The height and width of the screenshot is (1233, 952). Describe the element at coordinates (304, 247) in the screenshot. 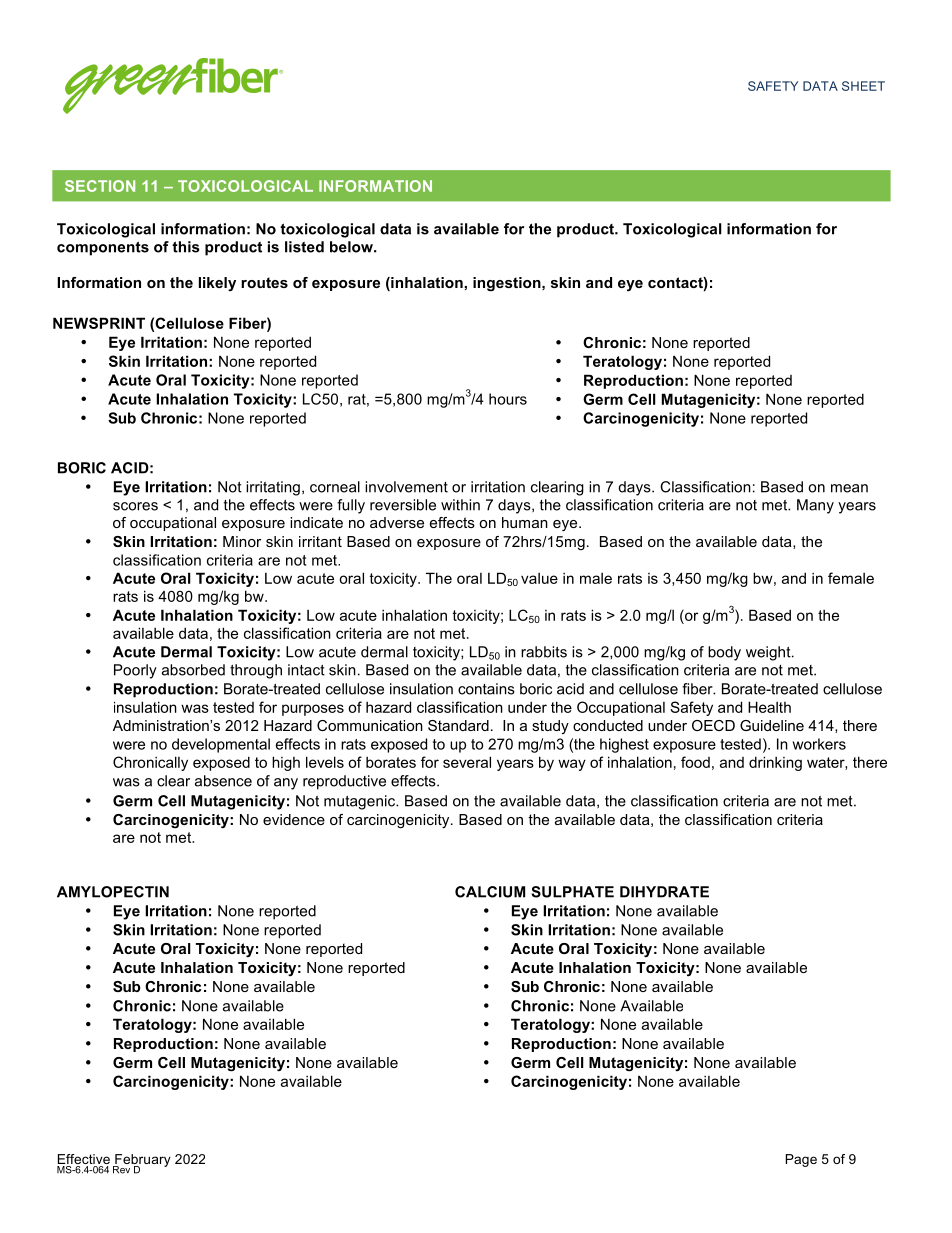

I see `listed` at that location.
